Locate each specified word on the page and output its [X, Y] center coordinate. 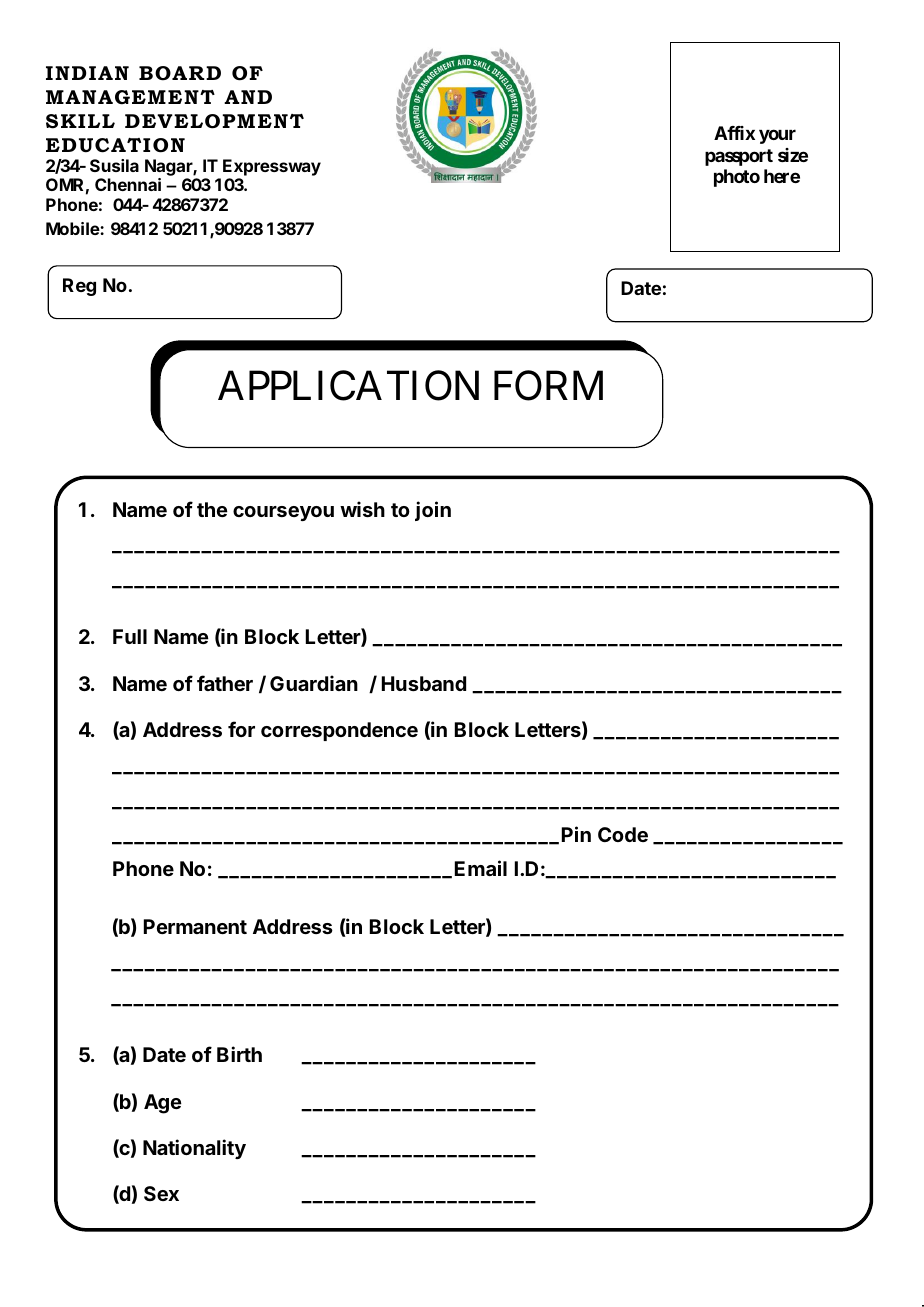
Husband [424, 683]
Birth [239, 1054]
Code [623, 834]
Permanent [195, 926]
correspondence [339, 731]
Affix [734, 133]
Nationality [194, 1149]
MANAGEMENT [130, 97]
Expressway [272, 167]
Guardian [314, 683]
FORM [548, 386]
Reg [79, 287]
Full [130, 636]
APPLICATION [348, 386]
